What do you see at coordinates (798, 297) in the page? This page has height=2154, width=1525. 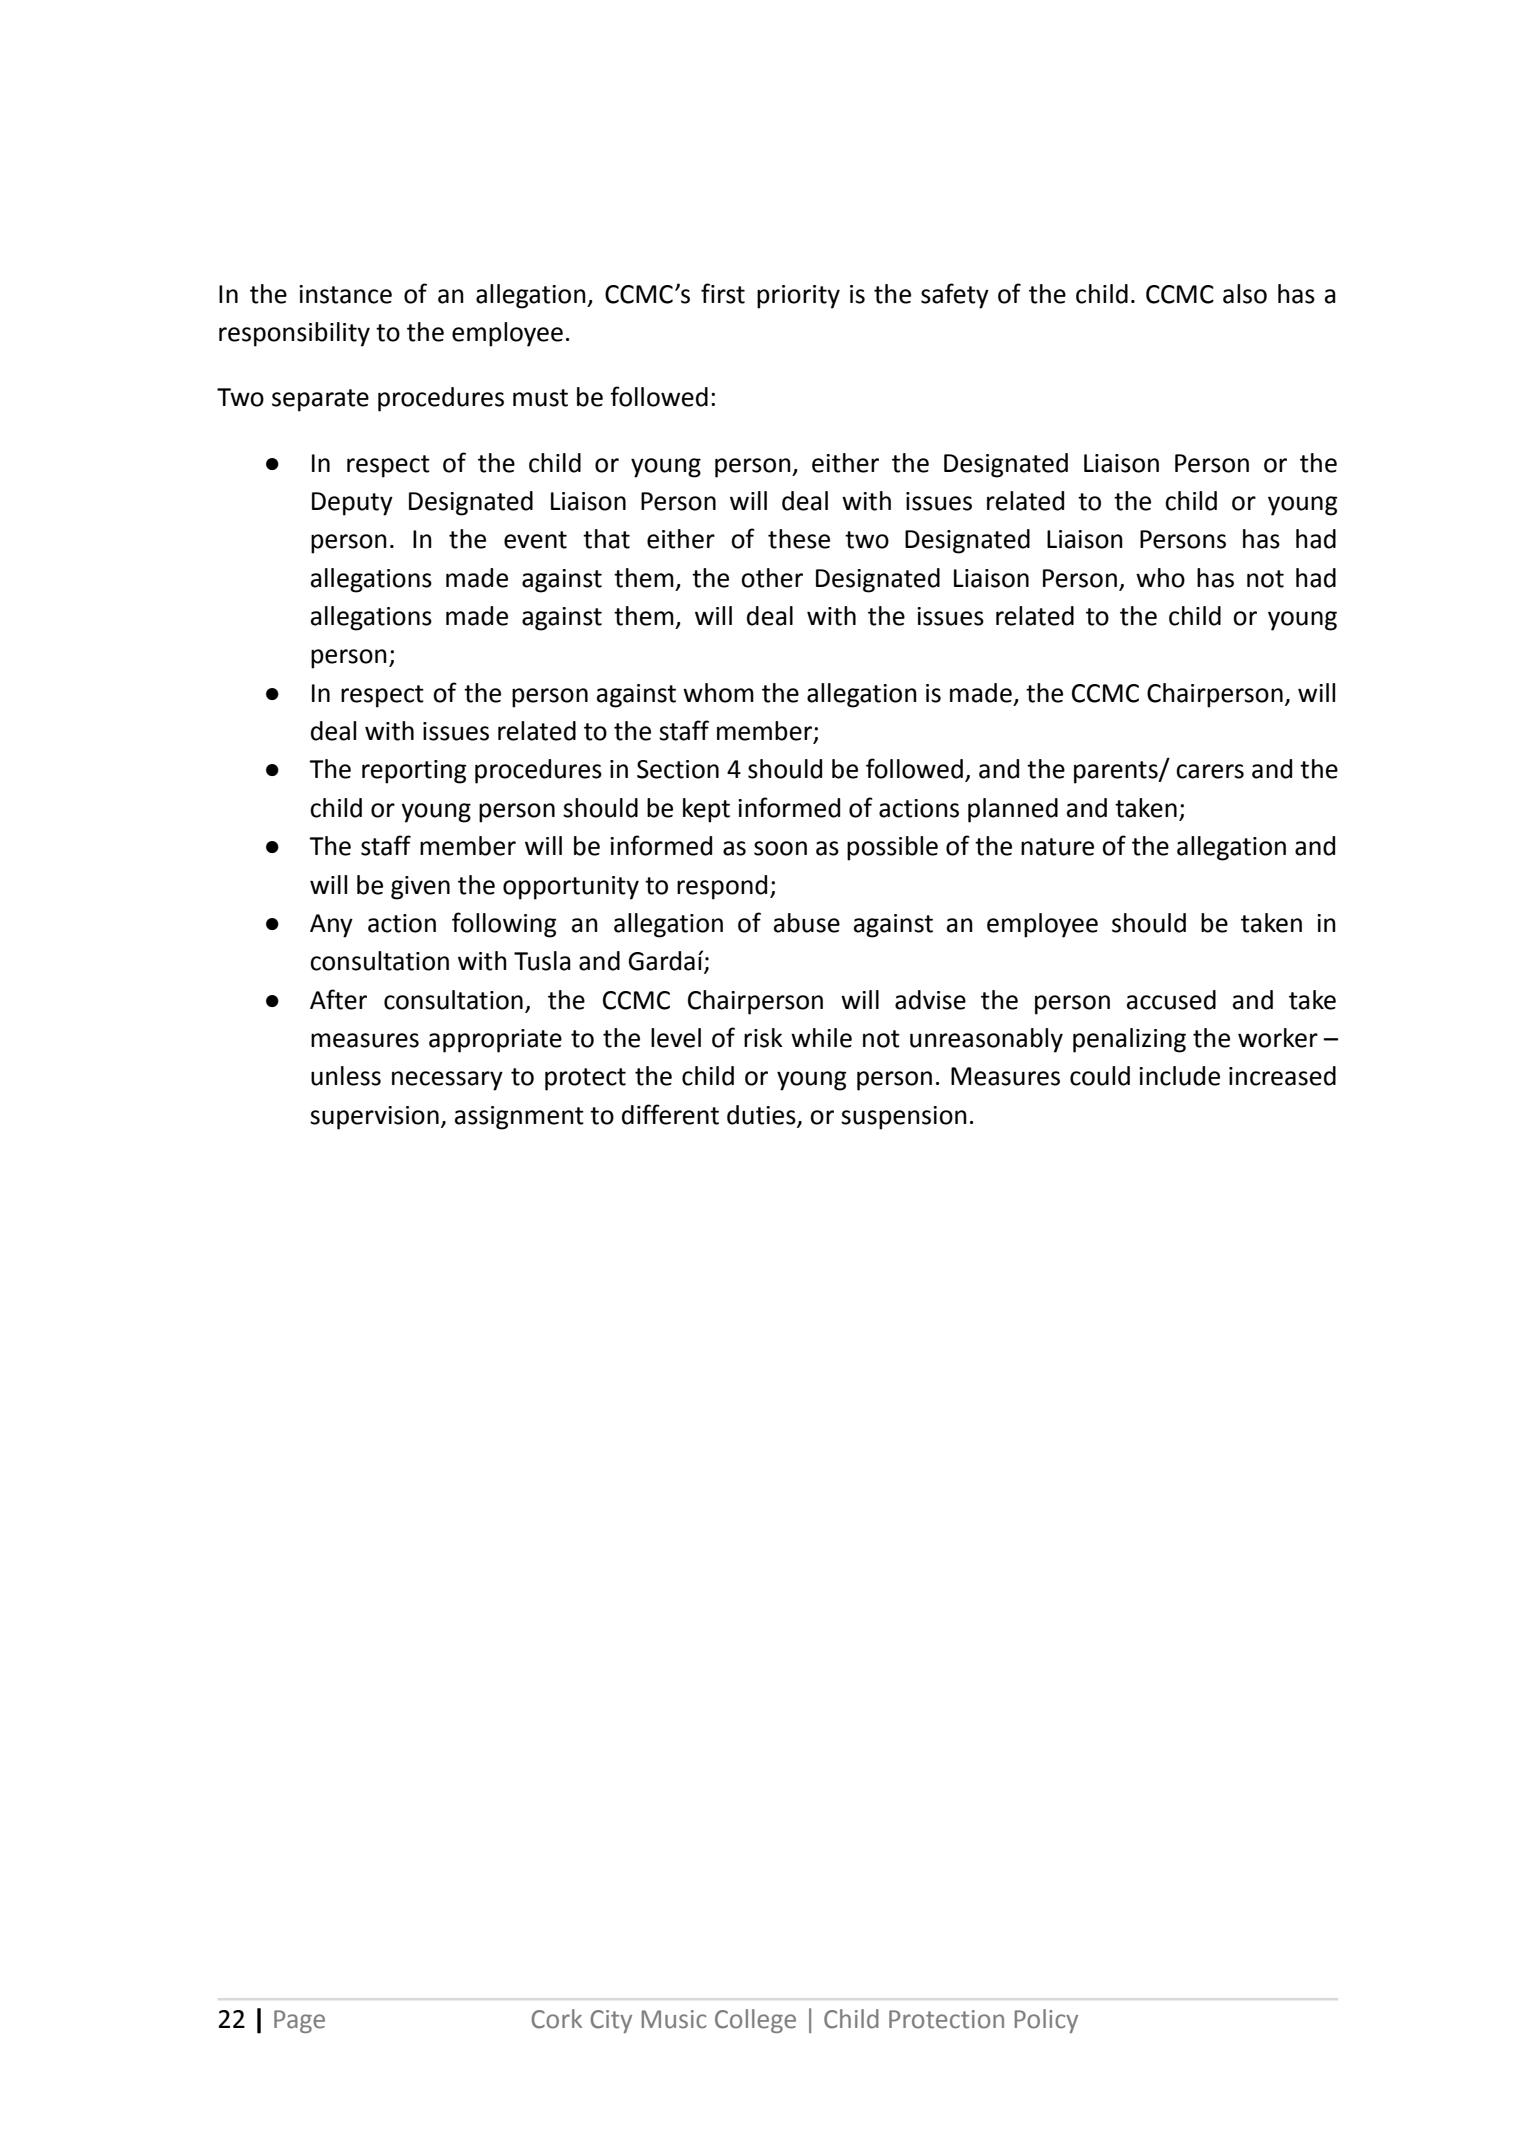 I see `priority` at bounding box center [798, 297].
